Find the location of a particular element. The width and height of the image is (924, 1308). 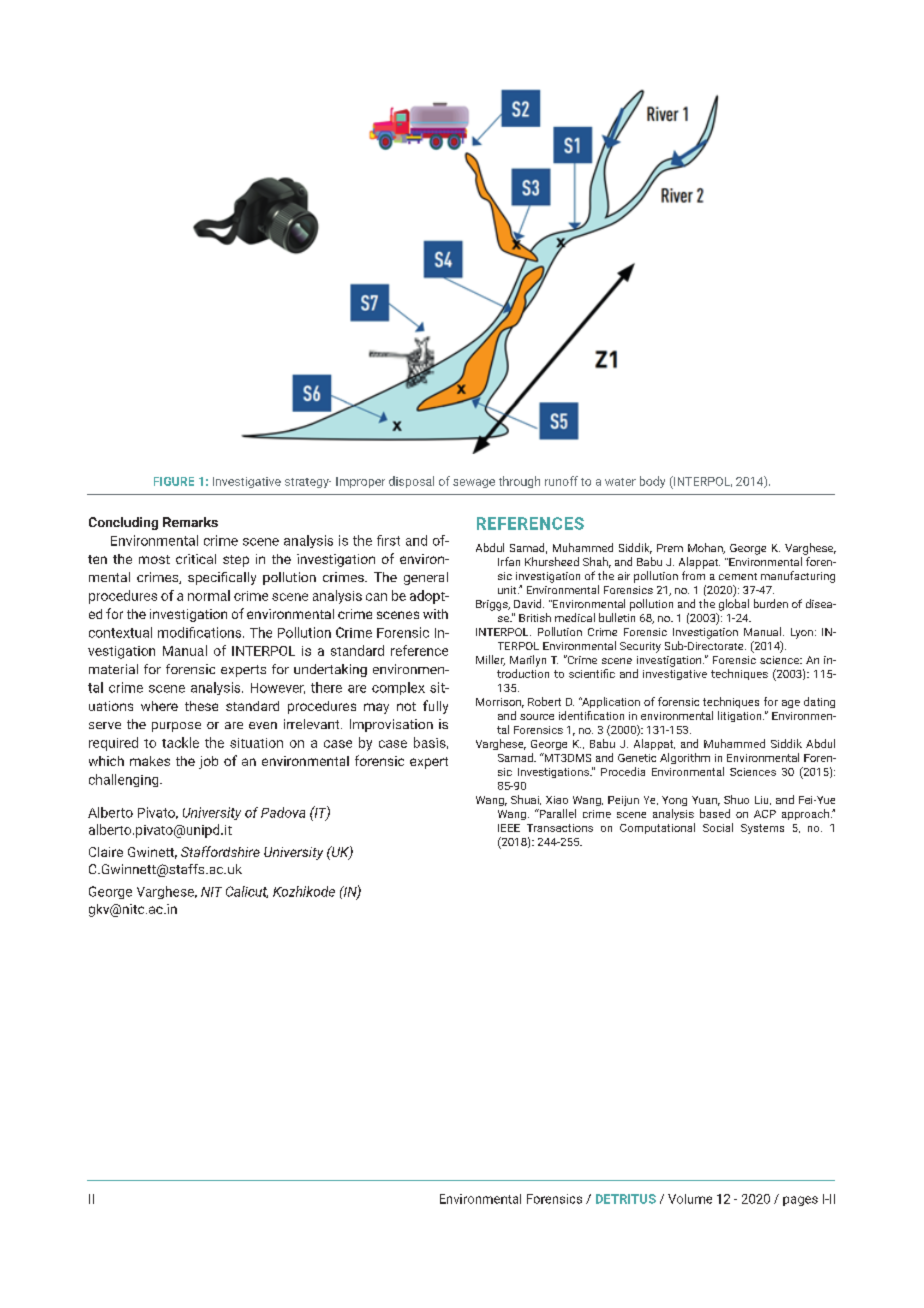

Social is located at coordinates (718, 827).
